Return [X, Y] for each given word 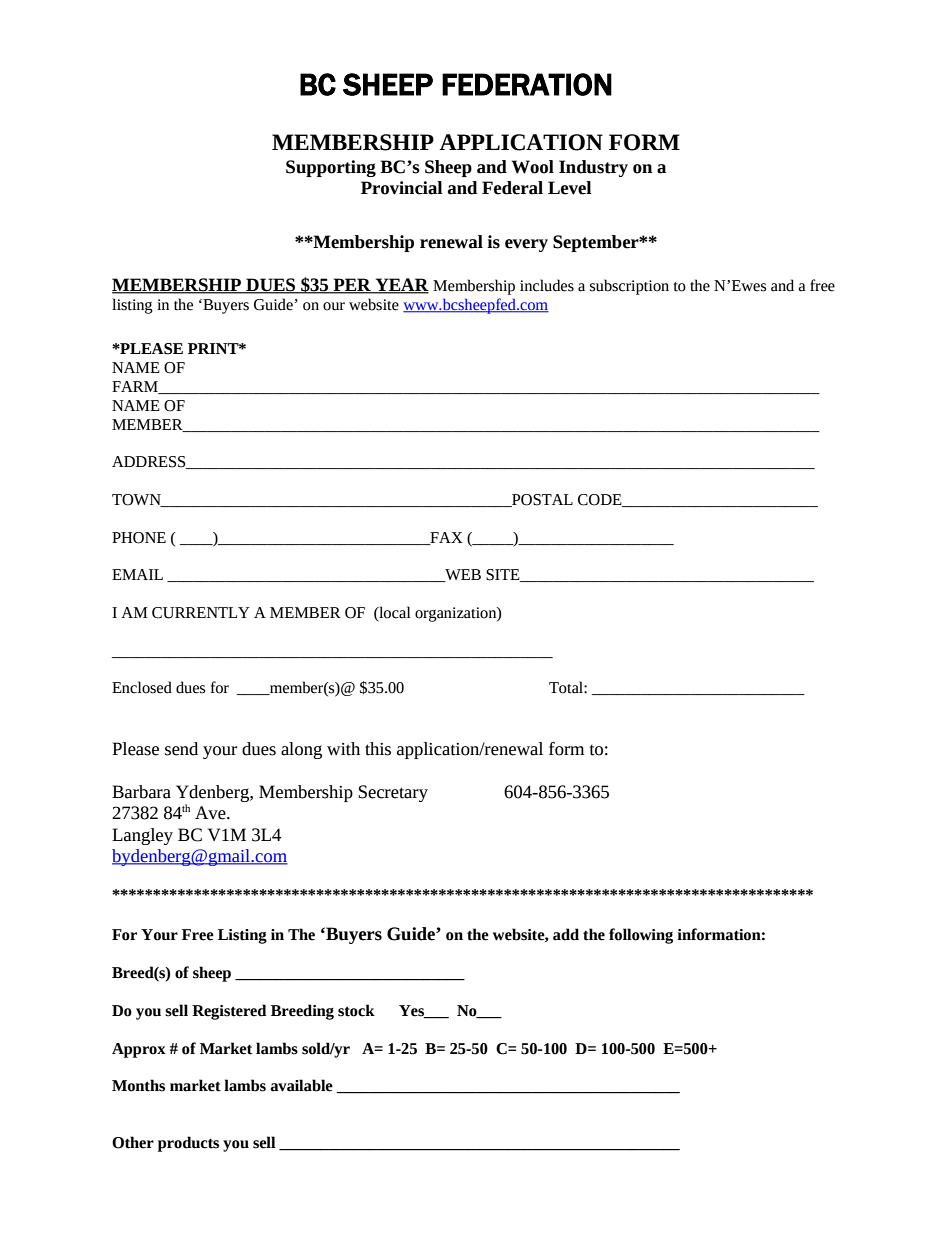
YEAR [401, 286]
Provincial [402, 188]
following [641, 936]
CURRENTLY [201, 613]
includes [547, 285]
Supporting [331, 168]
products [188, 1144]
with [343, 749]
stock [356, 1010]
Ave [211, 813]
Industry [593, 168]
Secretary [393, 793]
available [301, 1085]
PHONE [139, 538]
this [378, 749]
